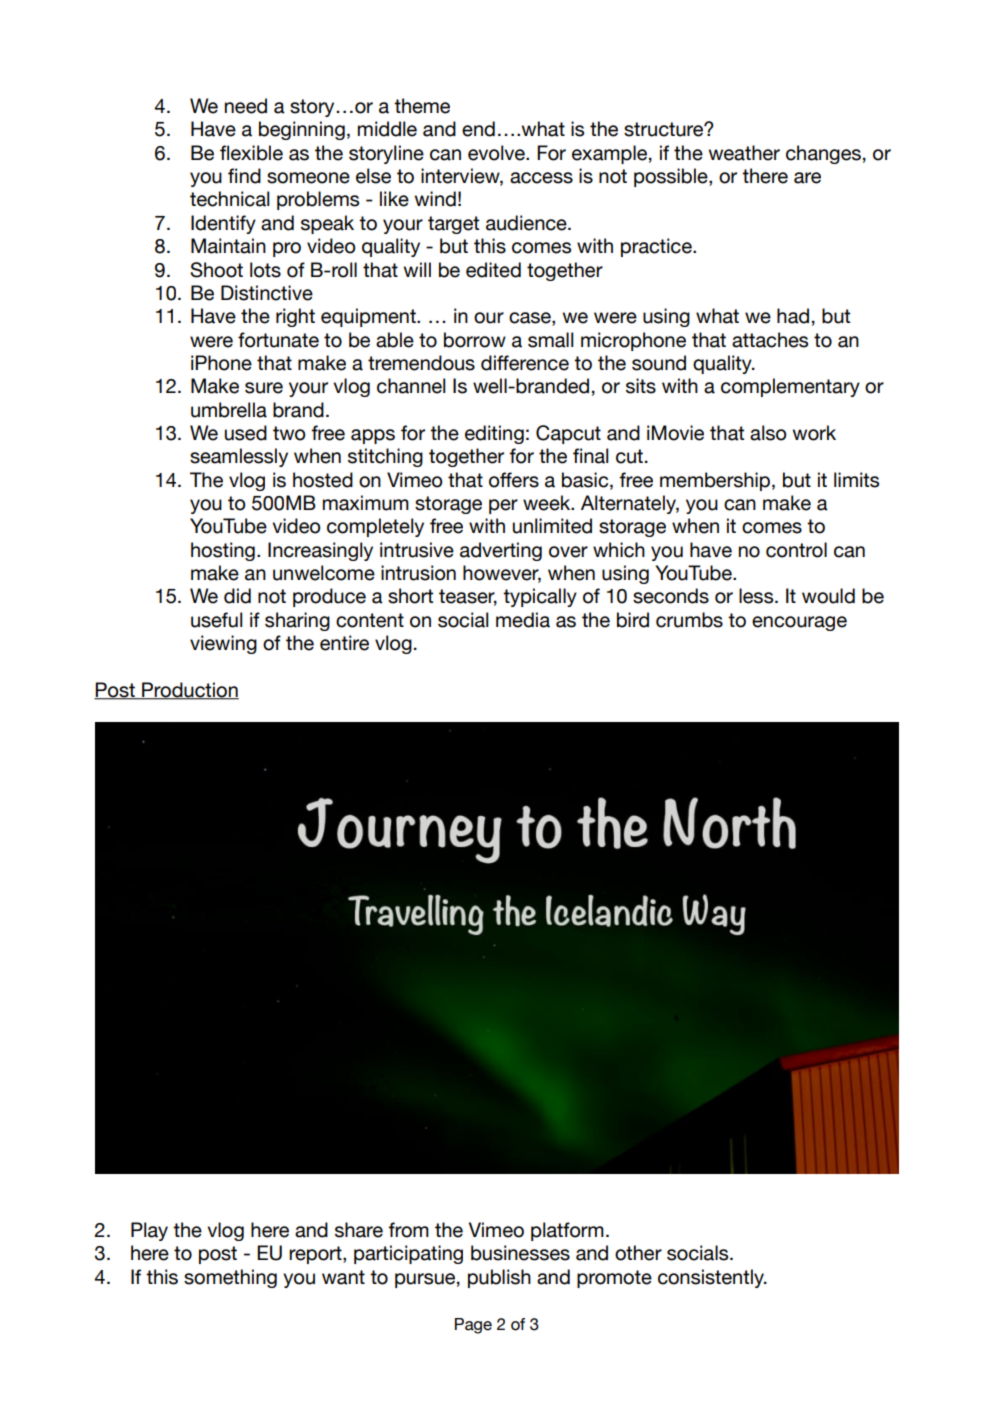 The width and height of the screenshot is (993, 1404). I want to click on per, so click(503, 506).
